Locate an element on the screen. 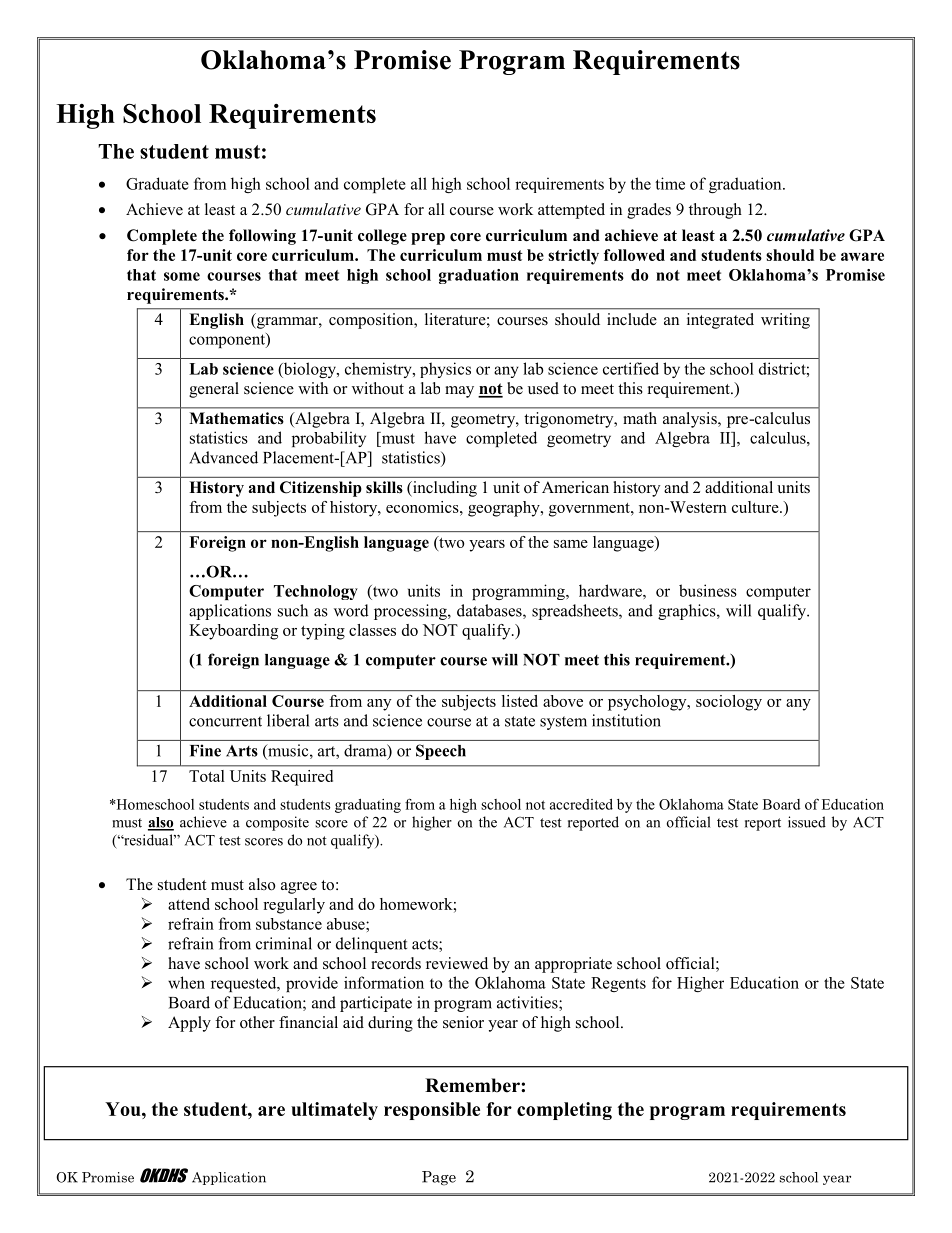 The height and width of the screenshot is (1233, 952). following is located at coordinates (262, 237).
